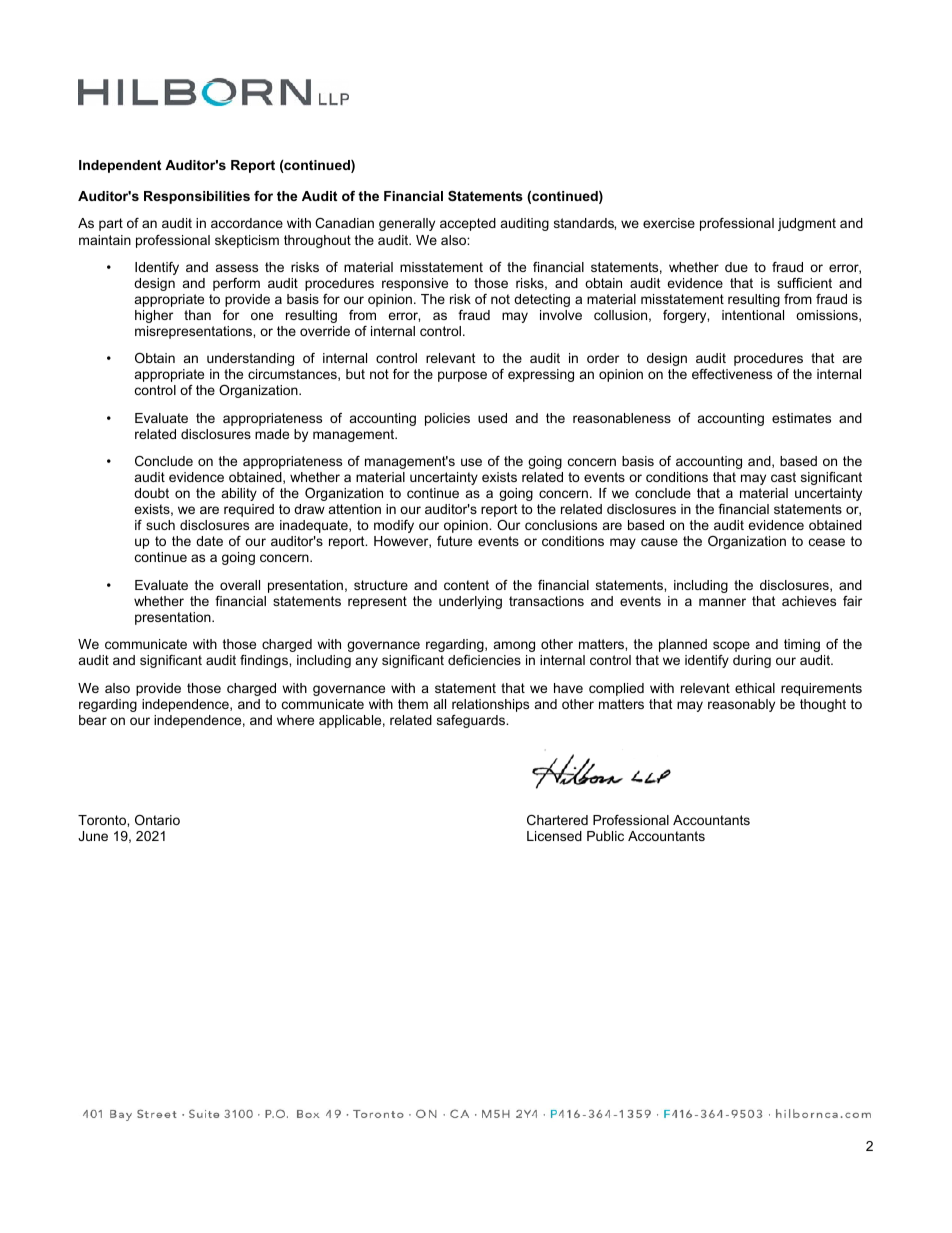 The image size is (952, 1233). Describe the element at coordinates (801, 418) in the page. I see `estimates` at that location.
